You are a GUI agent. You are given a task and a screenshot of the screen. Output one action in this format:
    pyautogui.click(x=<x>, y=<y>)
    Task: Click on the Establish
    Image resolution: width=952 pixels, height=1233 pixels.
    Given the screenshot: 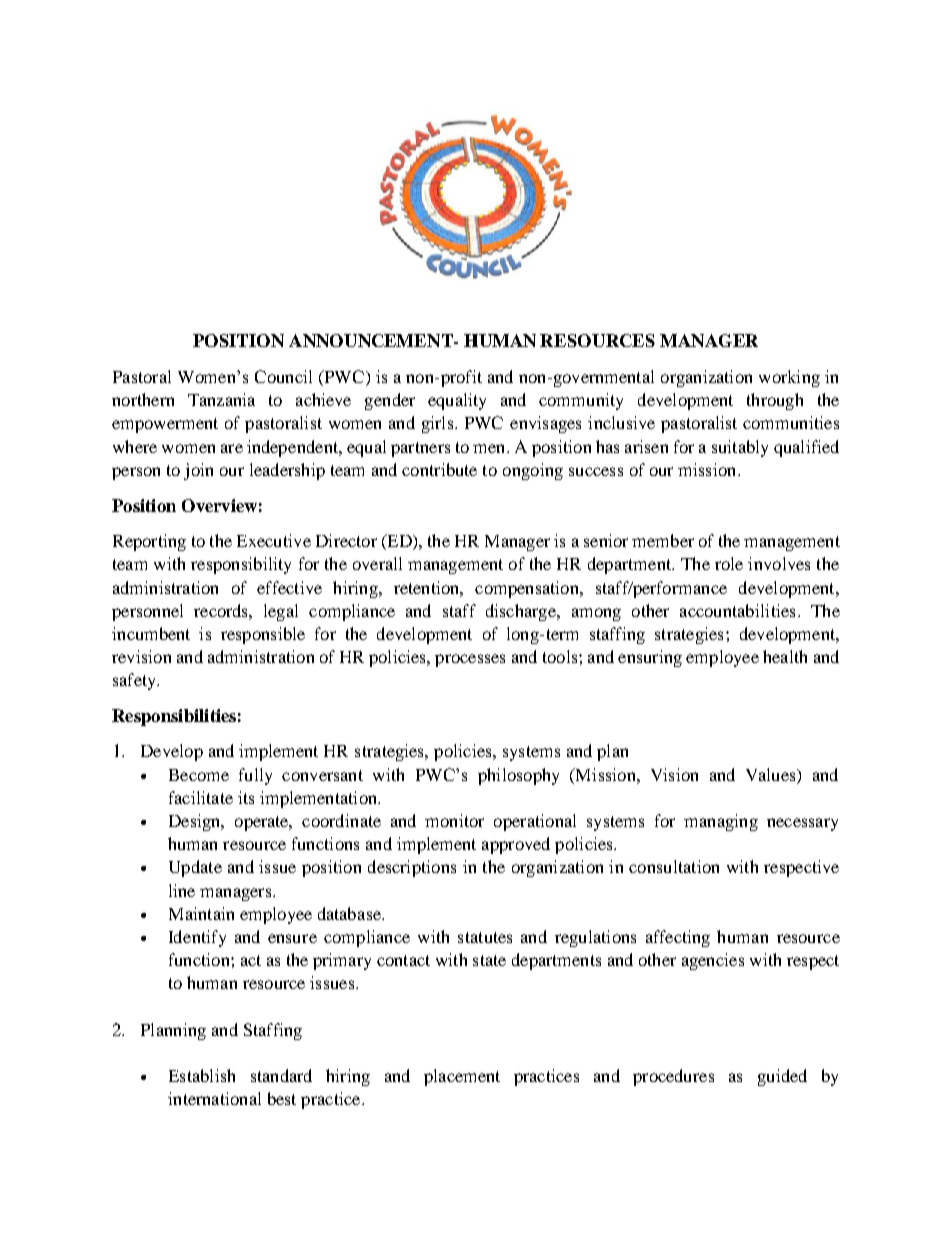 What is the action you would take?
    pyautogui.click(x=202, y=1075)
